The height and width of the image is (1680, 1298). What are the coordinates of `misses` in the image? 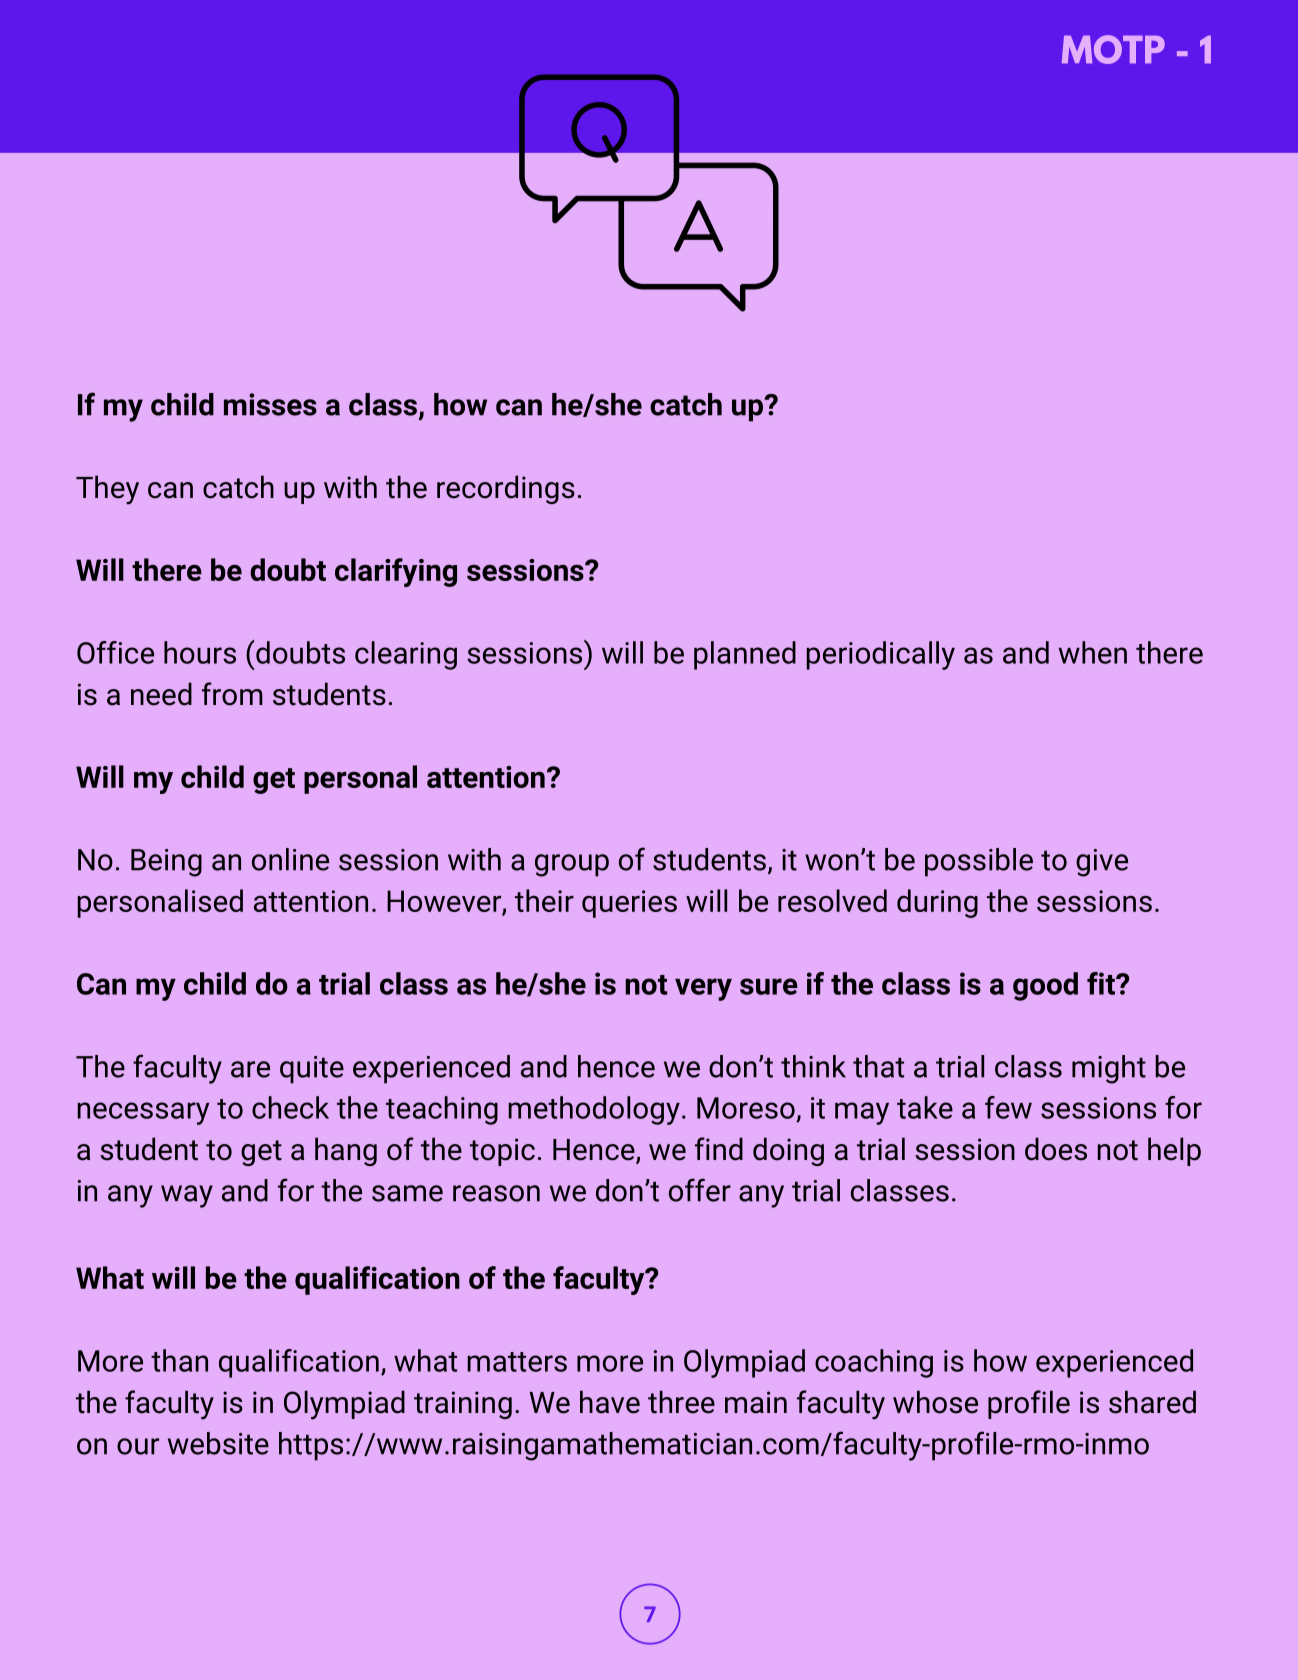 It's located at (270, 404).
